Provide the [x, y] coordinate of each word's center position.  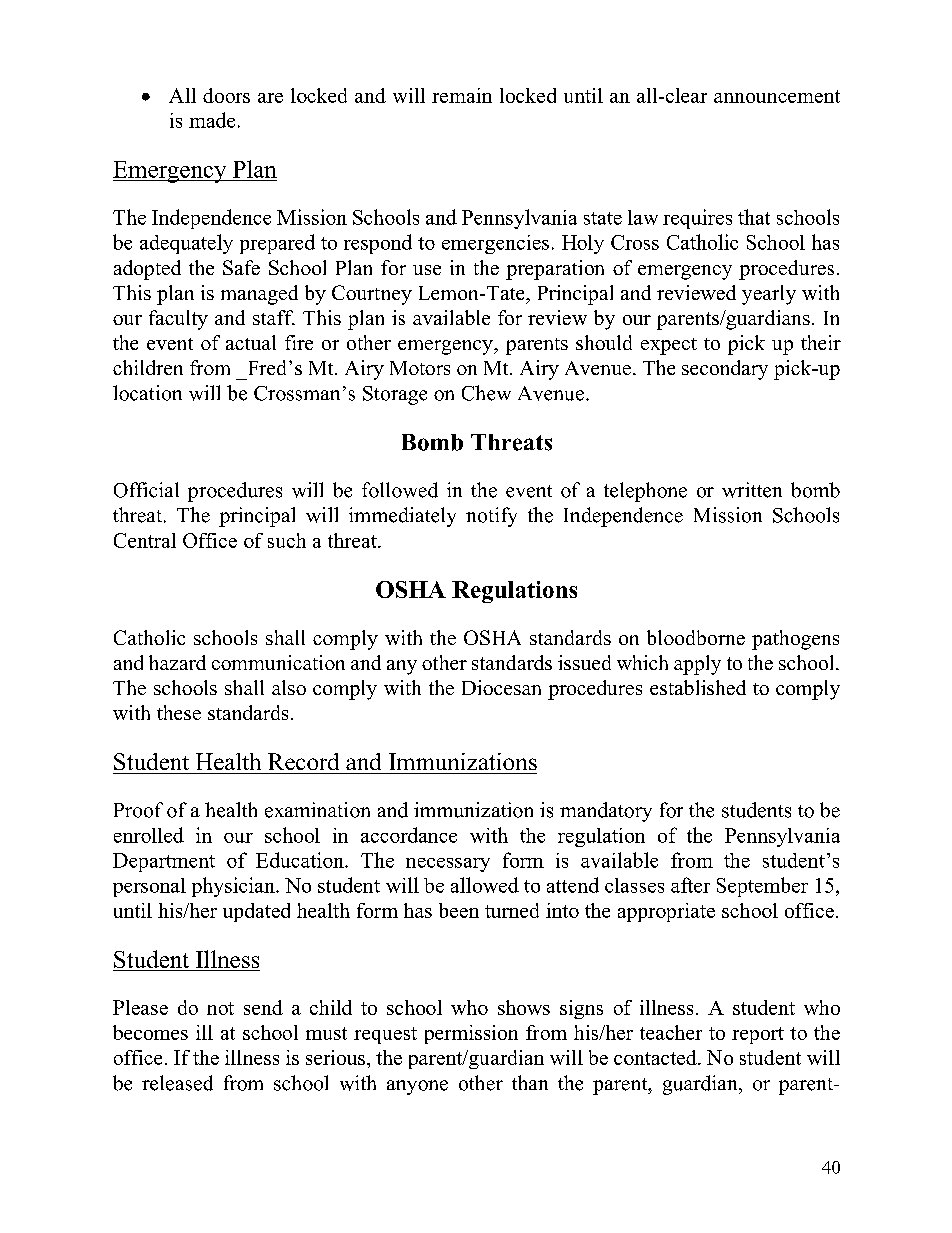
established [698, 687]
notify [491, 517]
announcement [777, 96]
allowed [485, 885]
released [177, 1083]
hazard [177, 662]
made [212, 120]
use [427, 270]
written [752, 490]
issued [584, 662]
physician [234, 887]
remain [462, 95]
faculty [178, 320]
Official [146, 490]
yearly [769, 295]
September [762, 887]
